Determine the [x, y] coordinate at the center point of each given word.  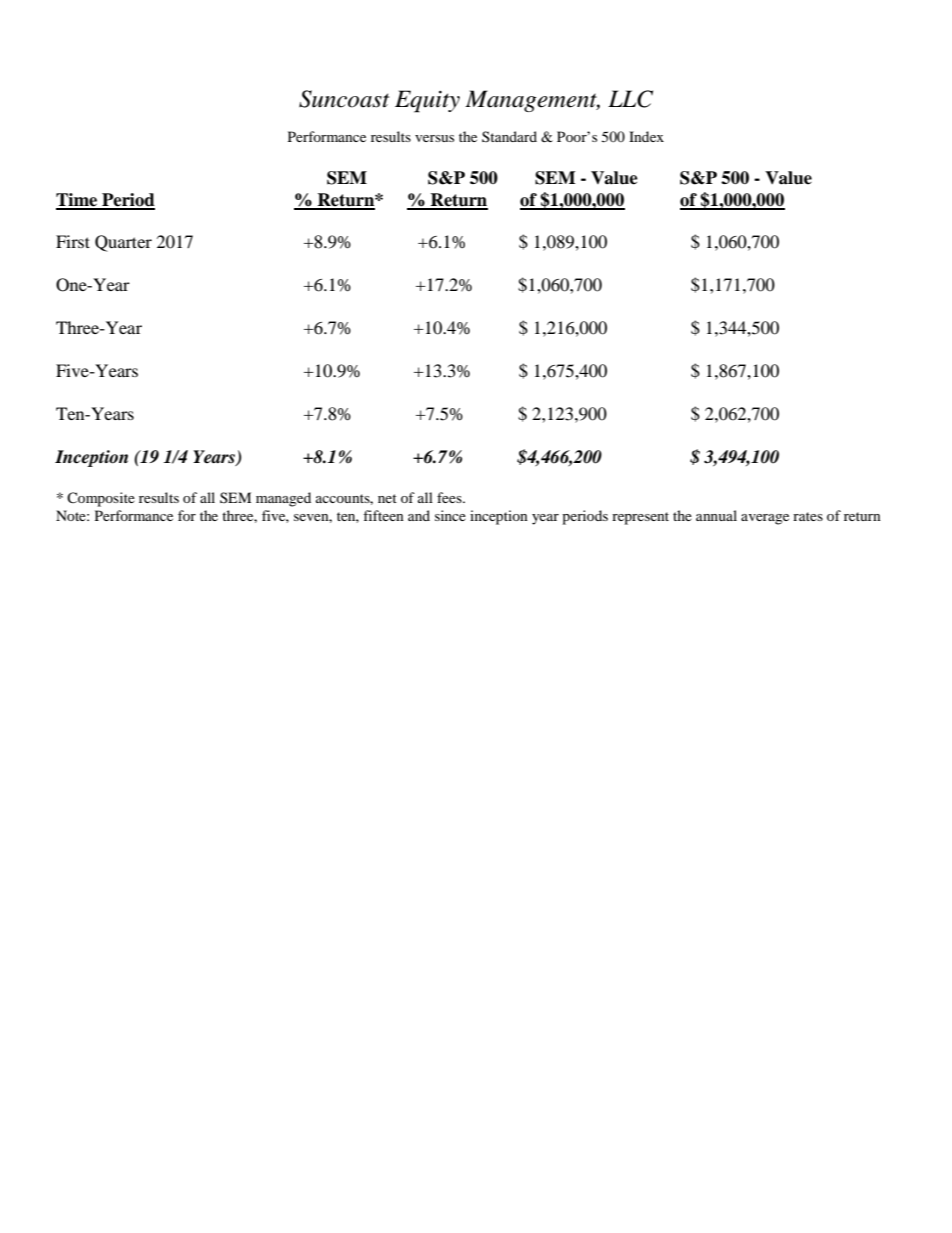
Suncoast [344, 99]
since [450, 515]
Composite [101, 499]
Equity [427, 101]
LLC [630, 99]
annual [716, 515]
